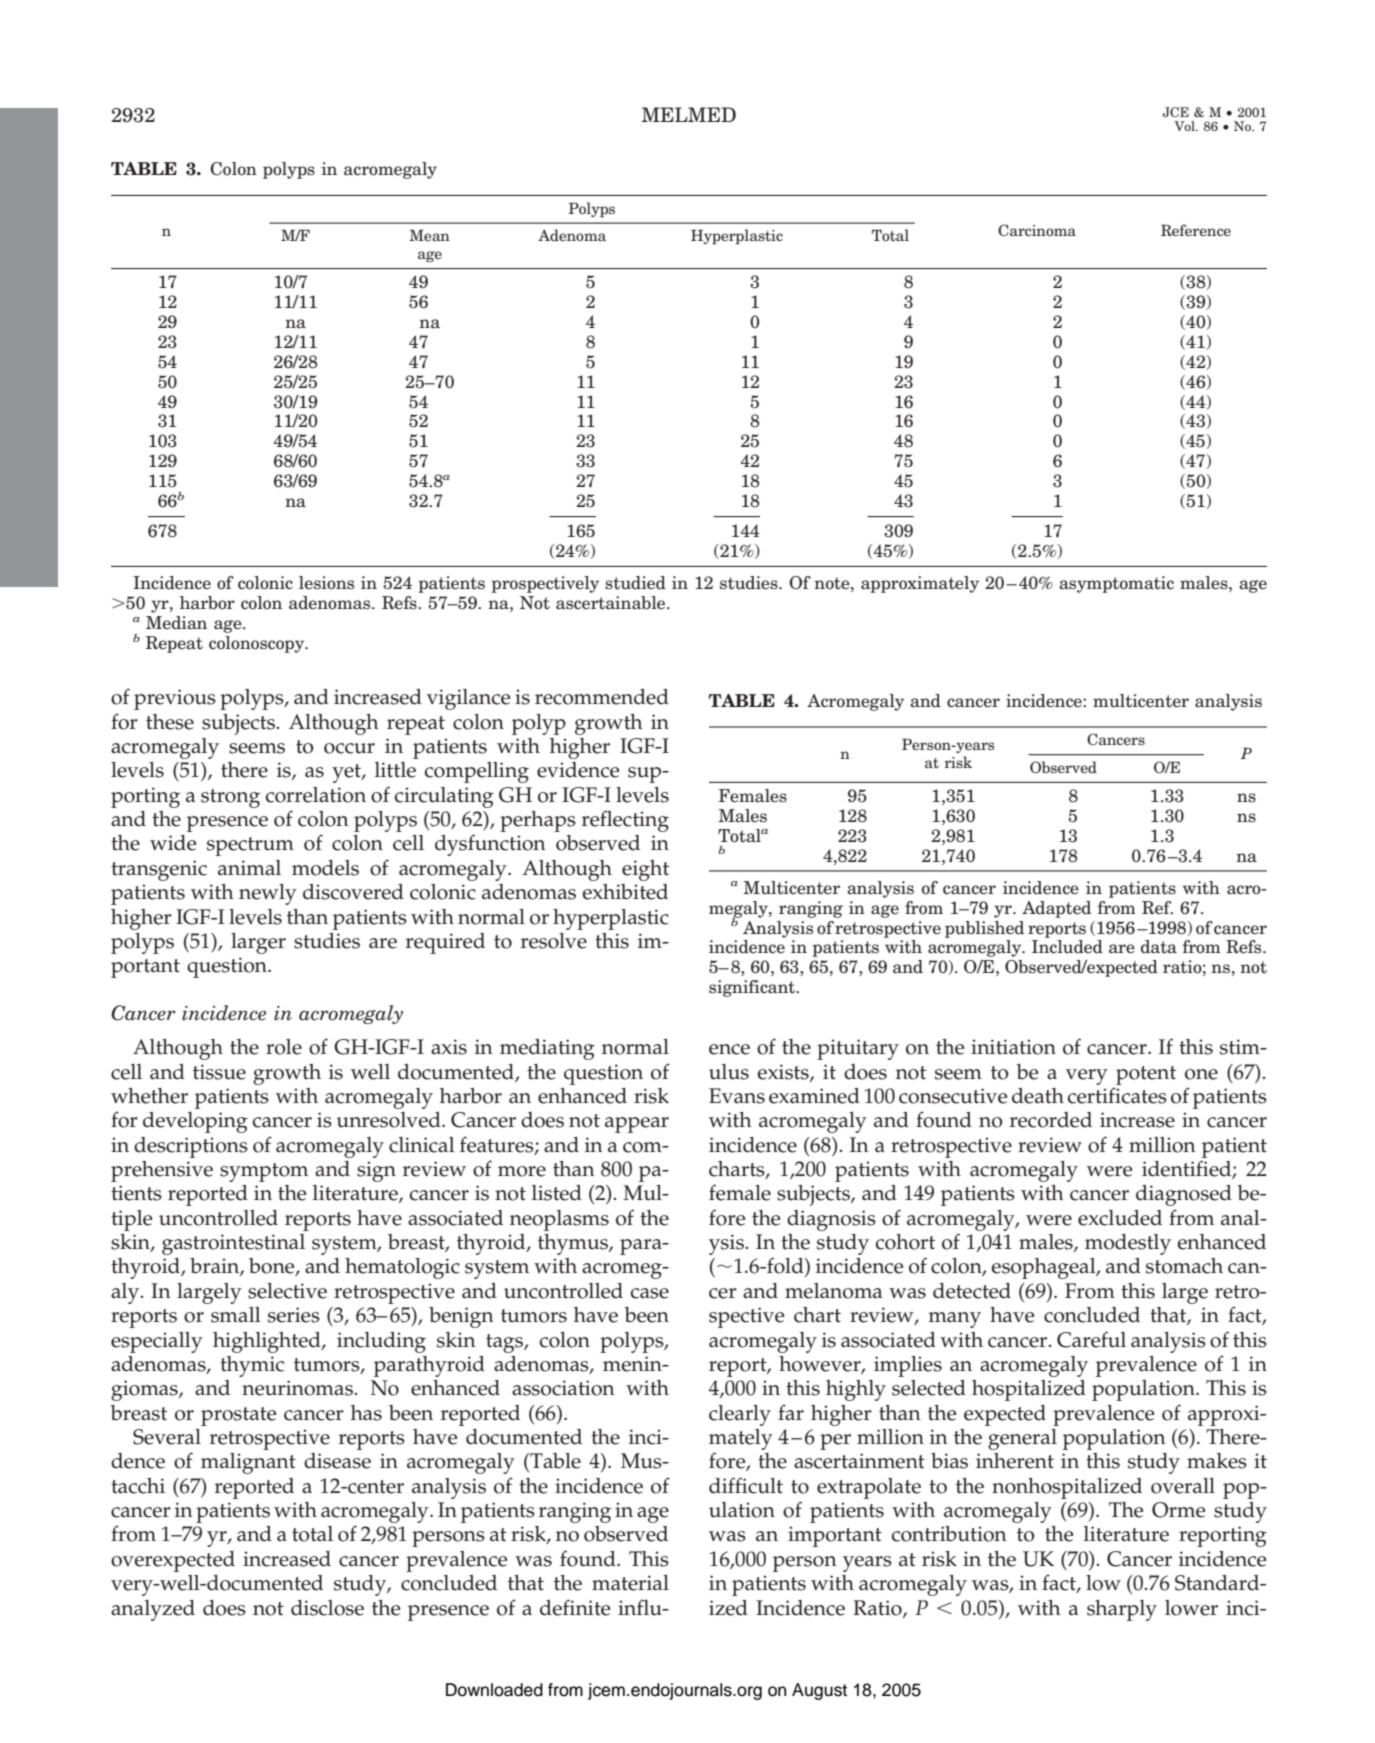 Image resolution: width=1375 pixels, height=1743 pixels. Describe the element at coordinates (429, 235) in the image. I see `Mean` at that location.
